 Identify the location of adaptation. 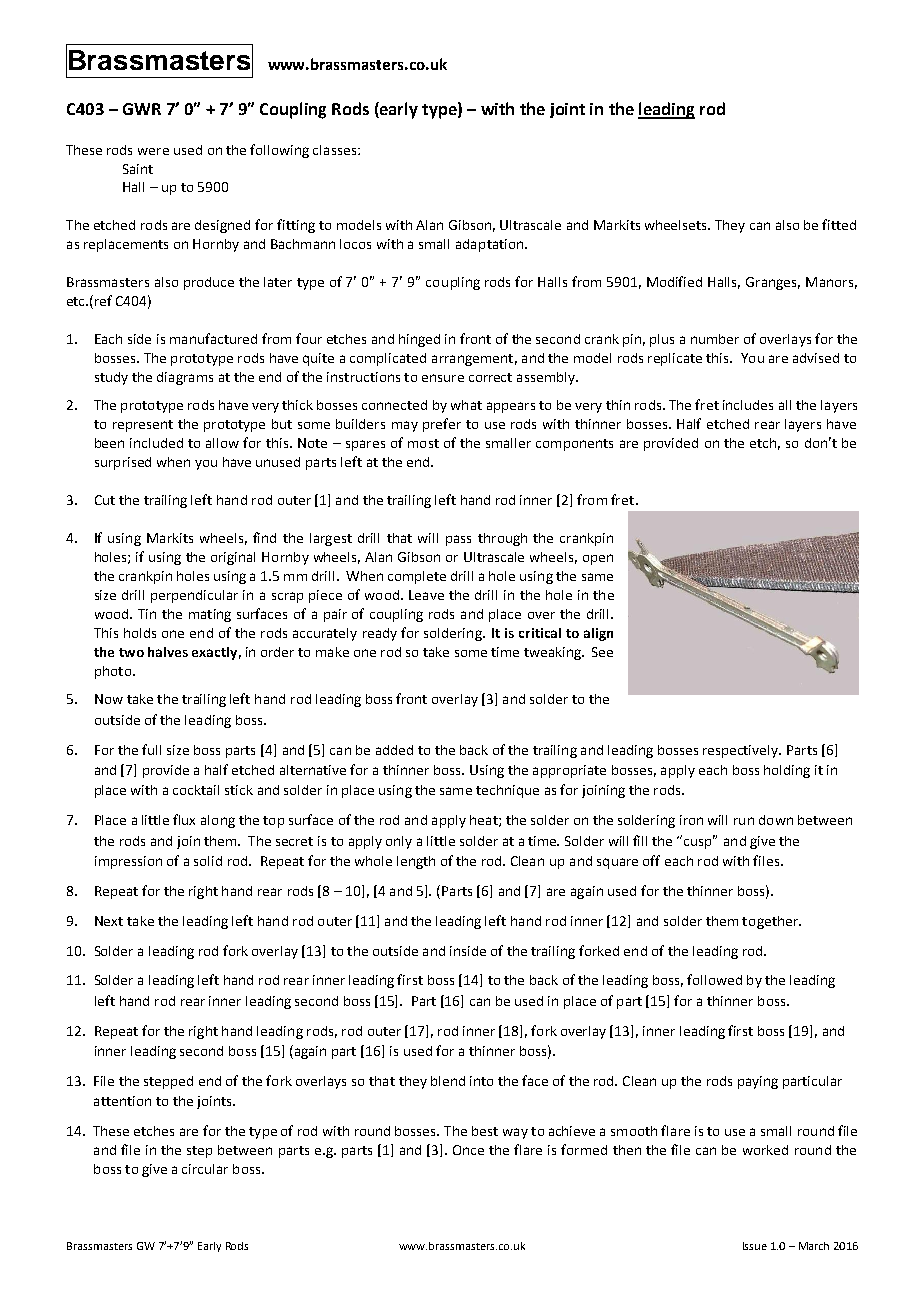
(491, 245).
